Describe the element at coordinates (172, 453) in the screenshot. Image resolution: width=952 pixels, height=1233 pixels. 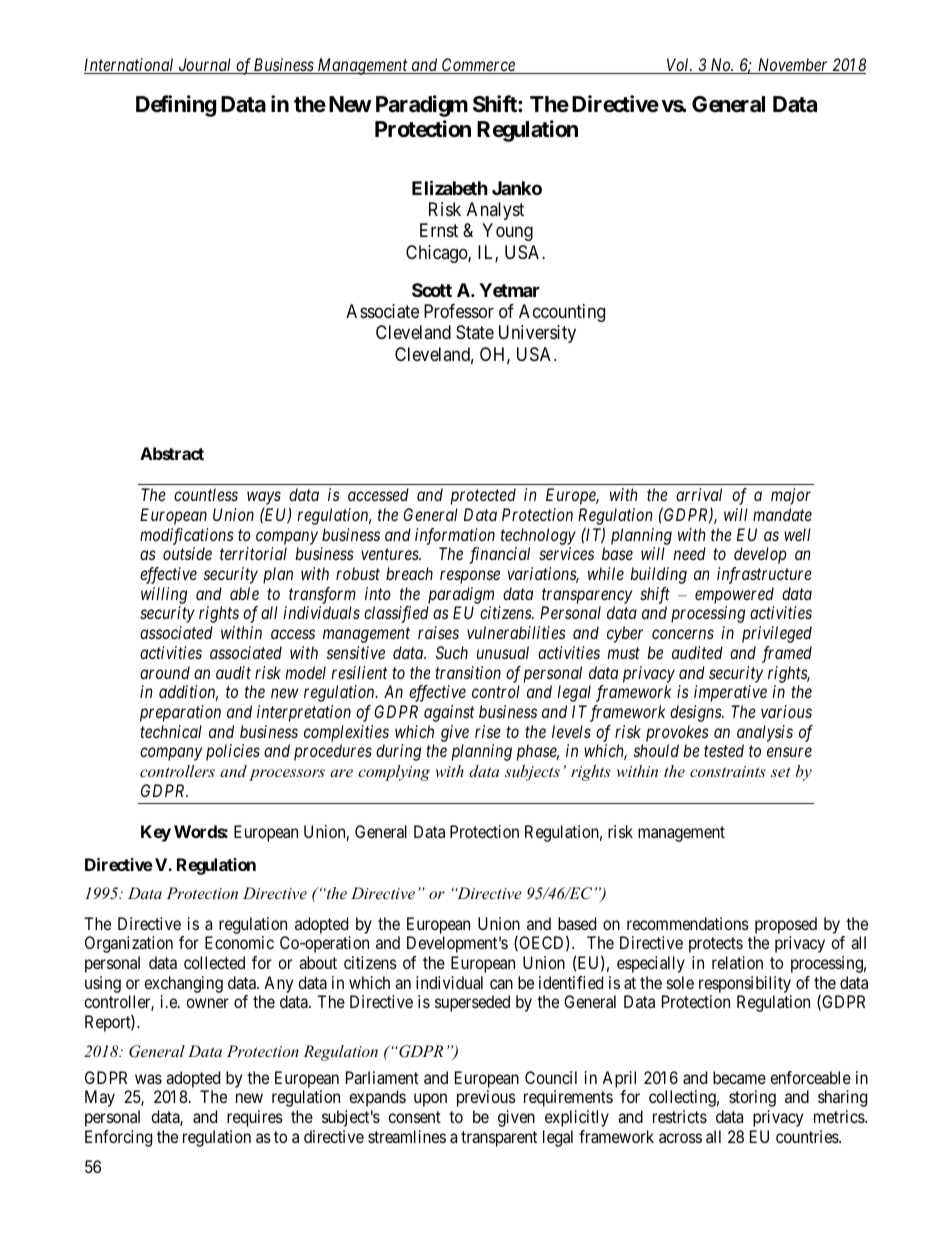
I see `Abstract` at that location.
